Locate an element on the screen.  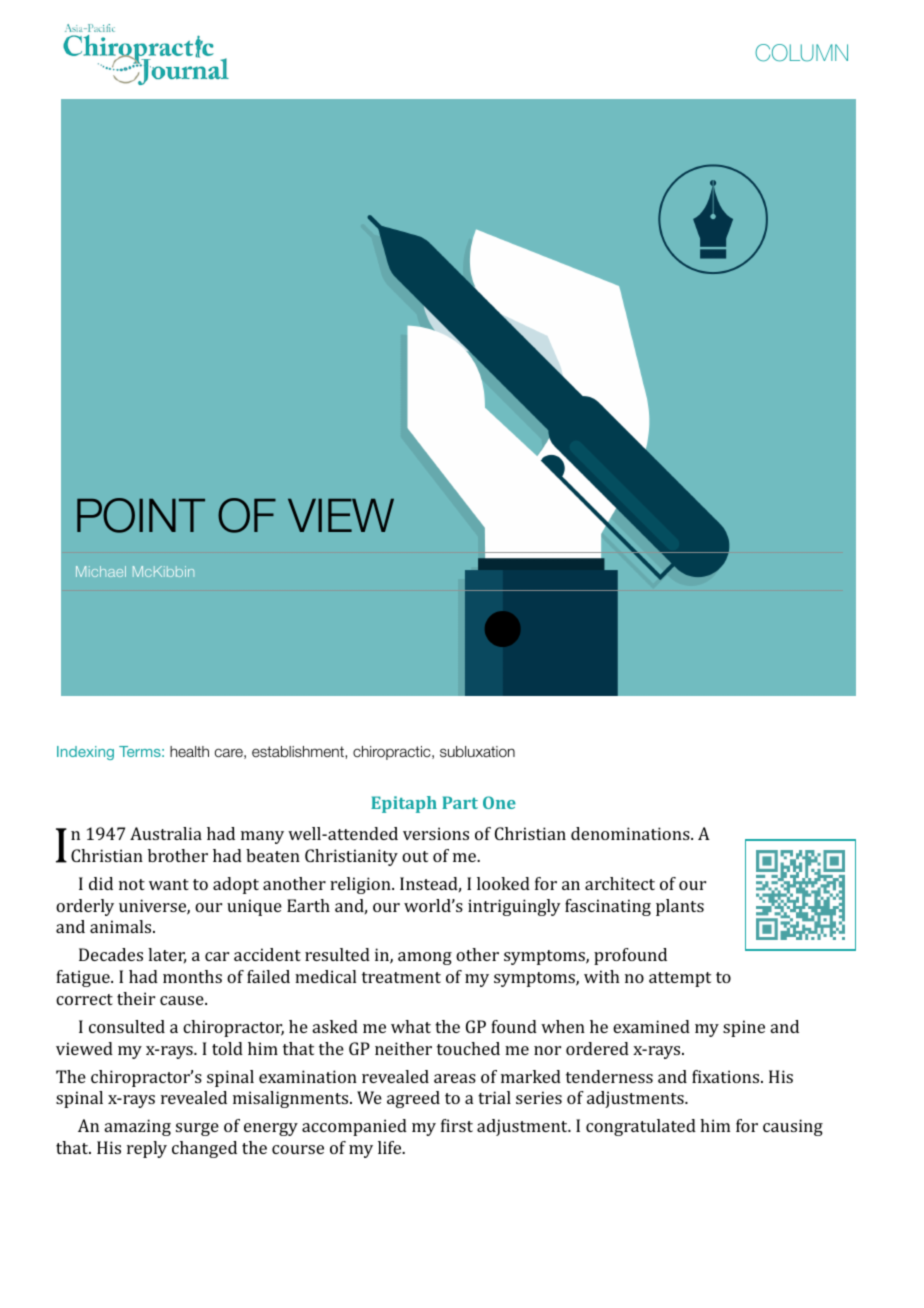
denominations is located at coordinates (631, 833).
